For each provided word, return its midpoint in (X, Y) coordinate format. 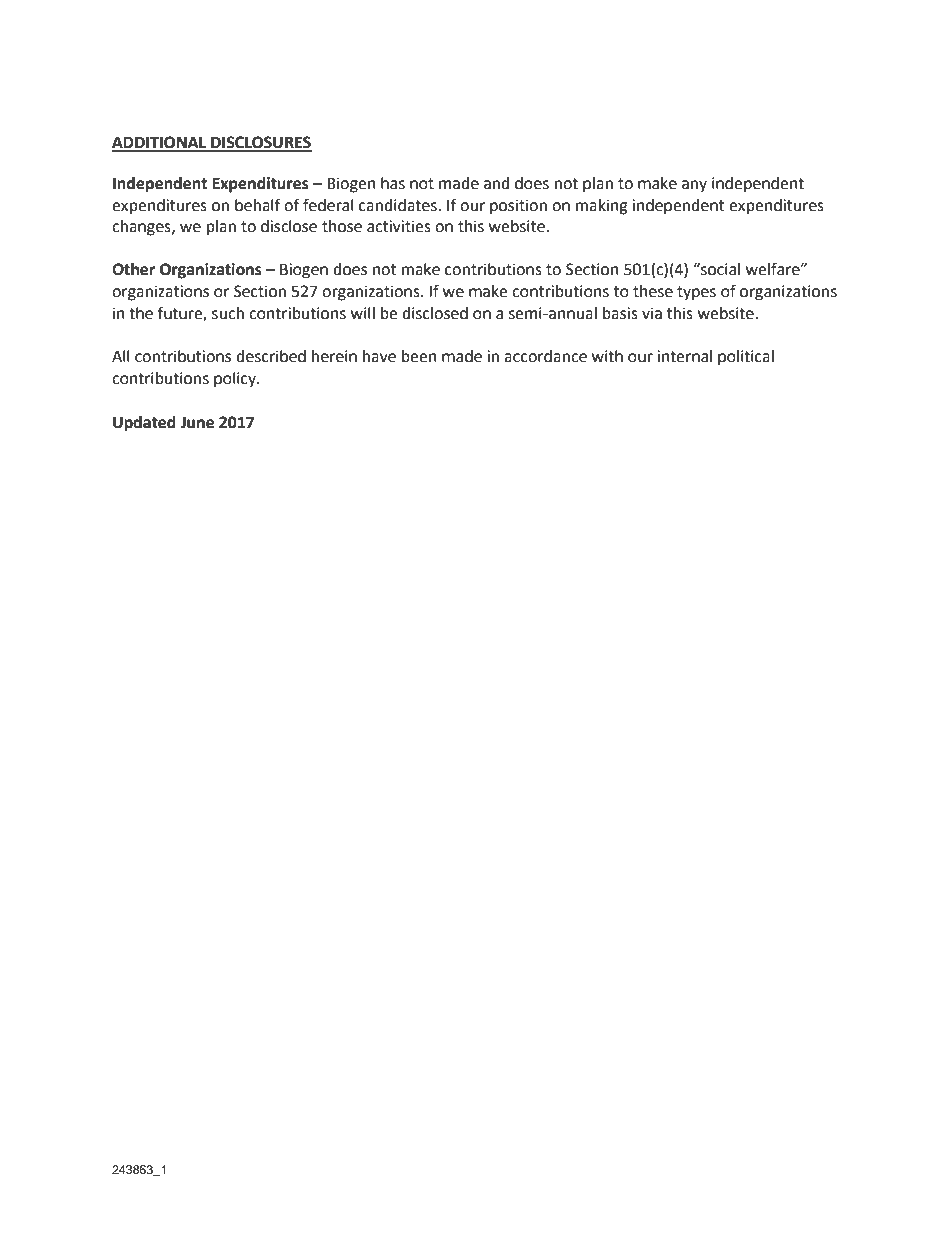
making (602, 207)
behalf (258, 205)
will (363, 313)
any (694, 186)
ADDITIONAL (160, 143)
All (121, 356)
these (653, 291)
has (393, 183)
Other (134, 269)
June (197, 422)
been (419, 356)
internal (684, 356)
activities (399, 226)
